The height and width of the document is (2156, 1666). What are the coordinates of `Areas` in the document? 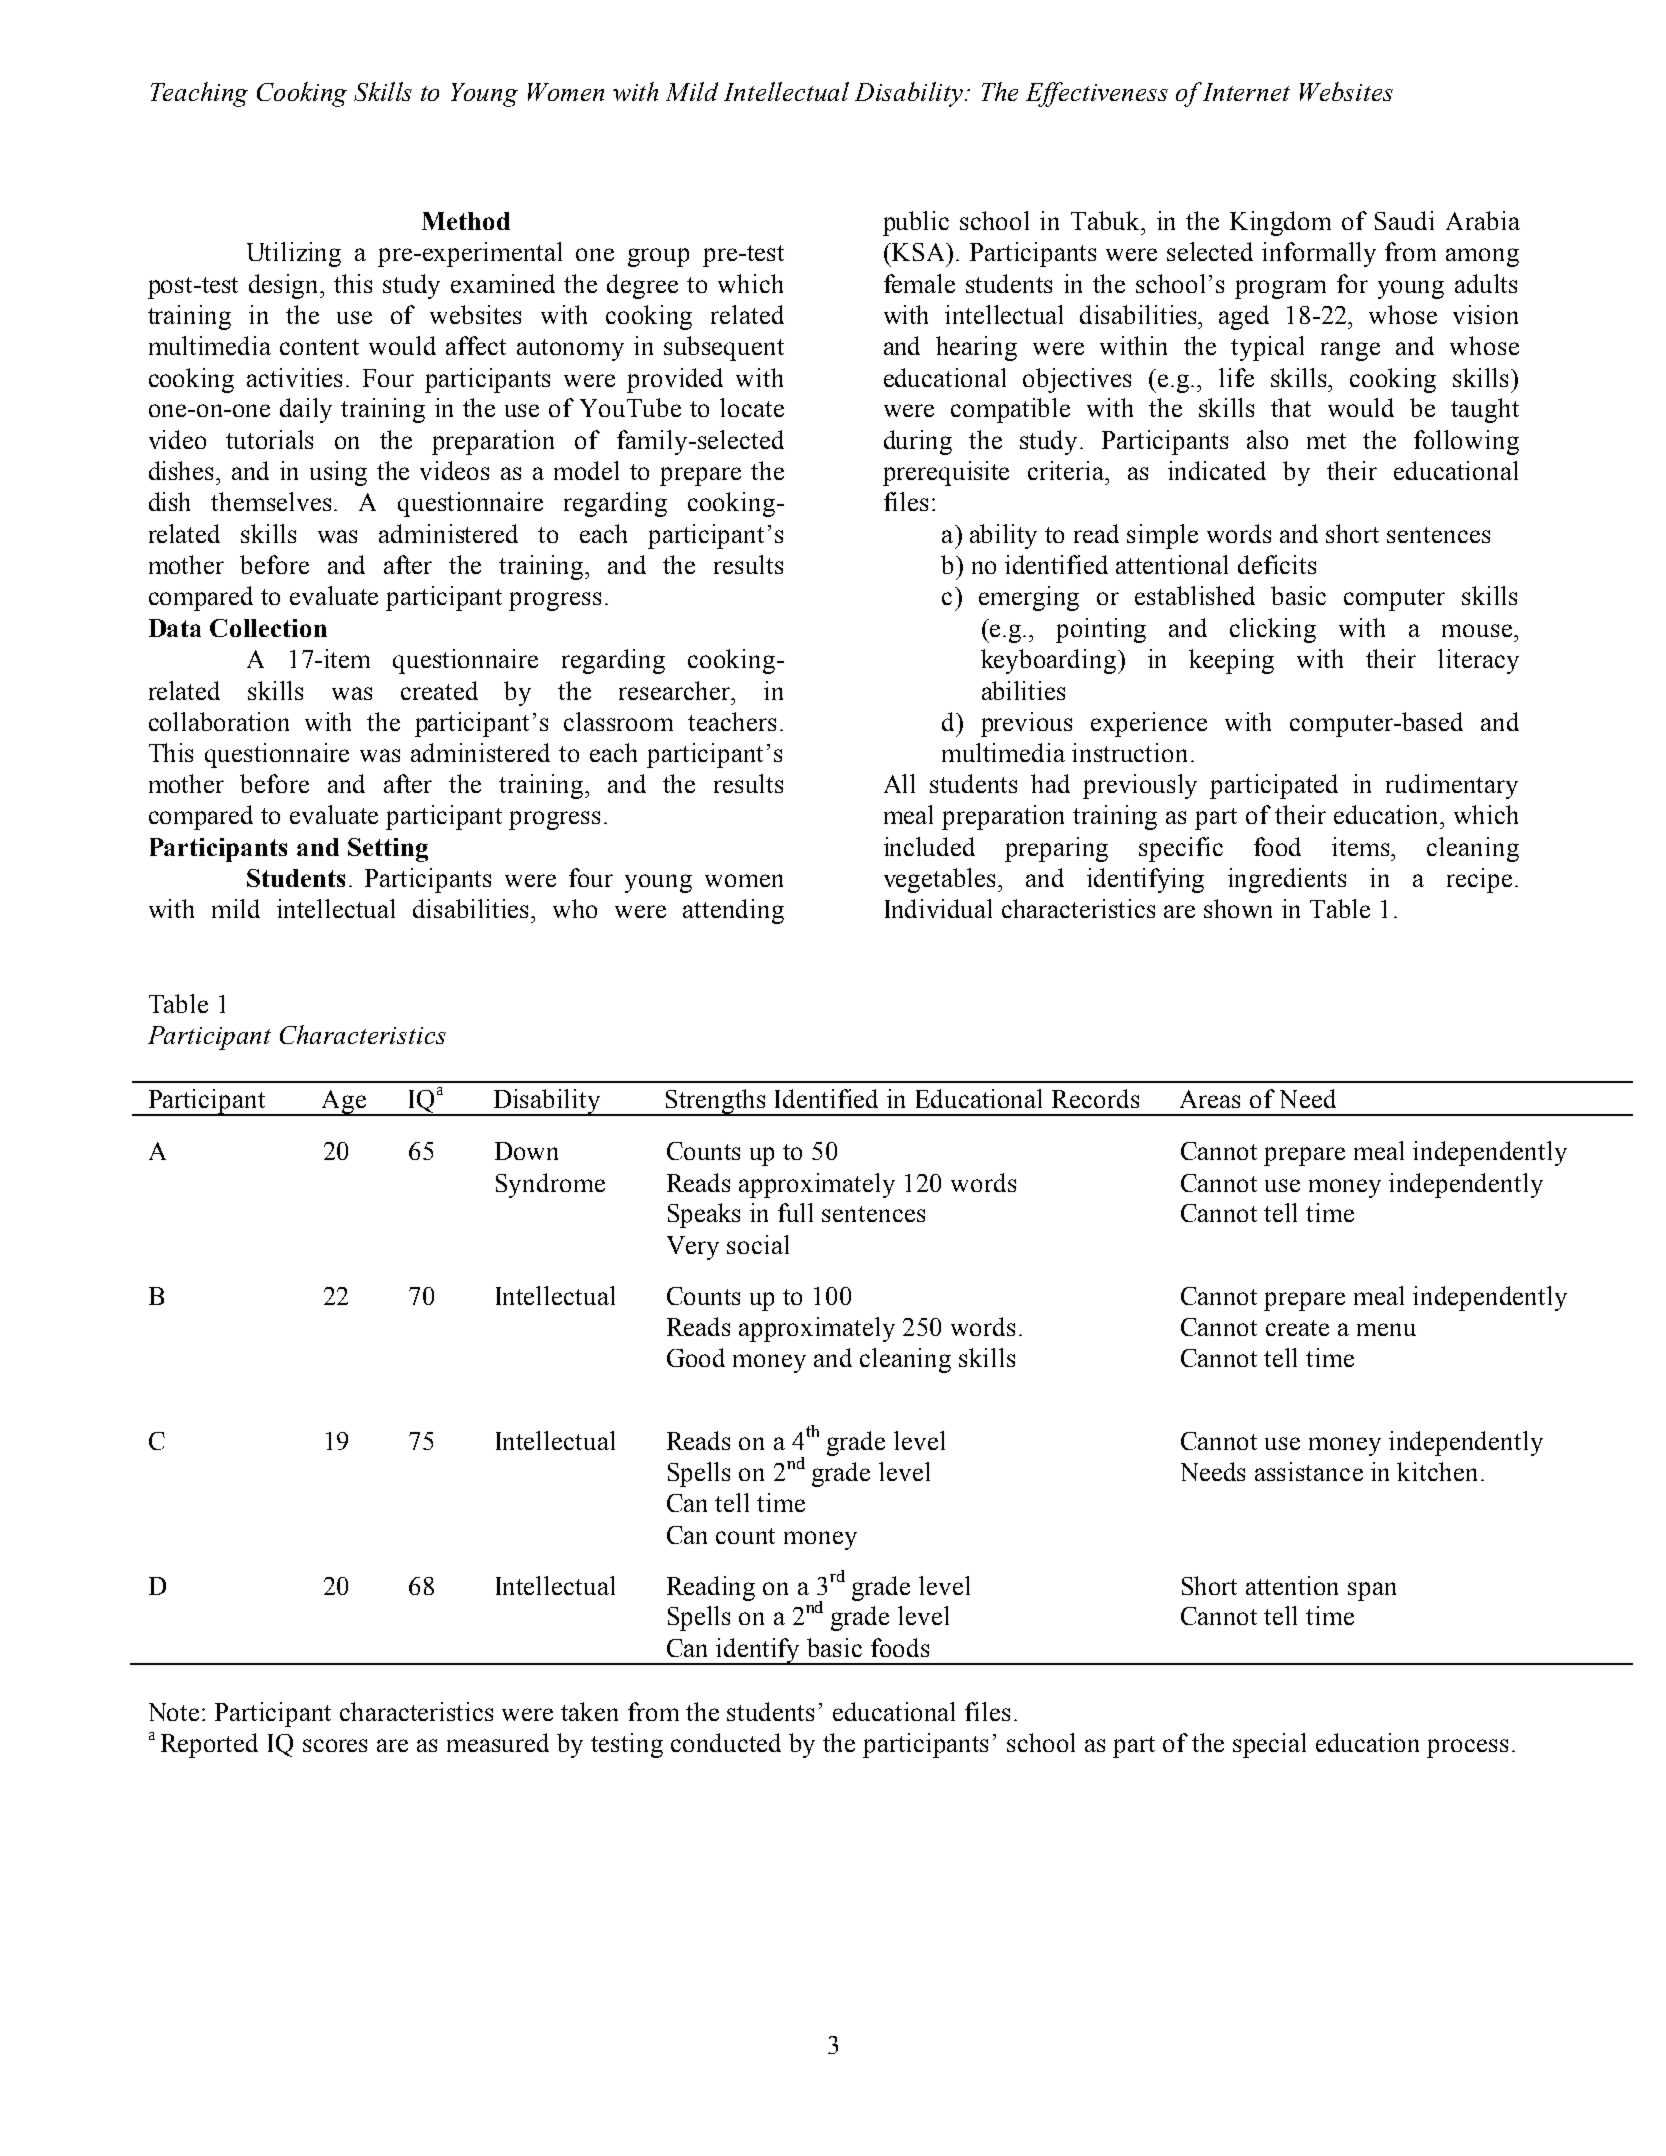 It's located at (1210, 1099).
